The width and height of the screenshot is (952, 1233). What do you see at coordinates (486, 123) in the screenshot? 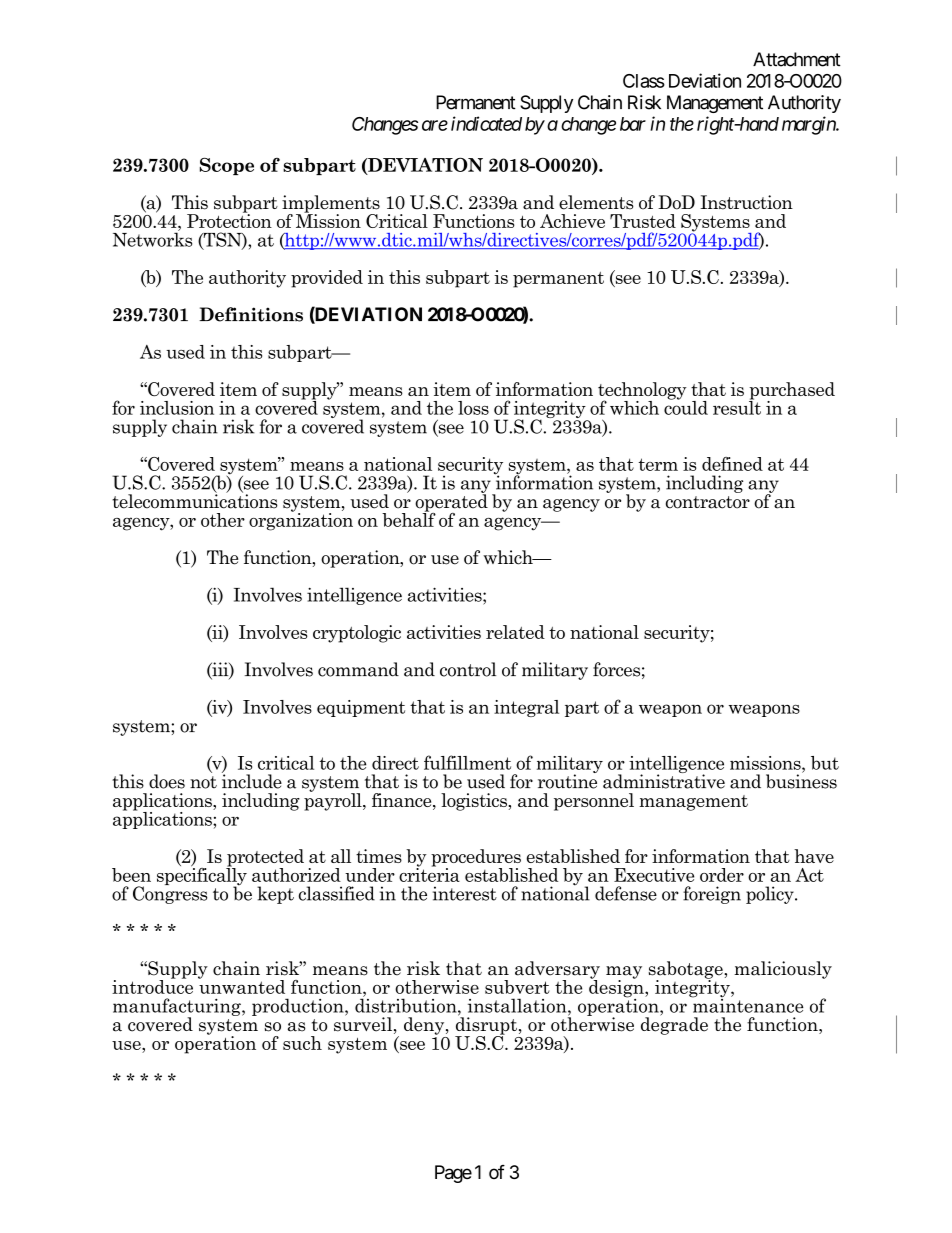
I see `indicated` at bounding box center [486, 123].
